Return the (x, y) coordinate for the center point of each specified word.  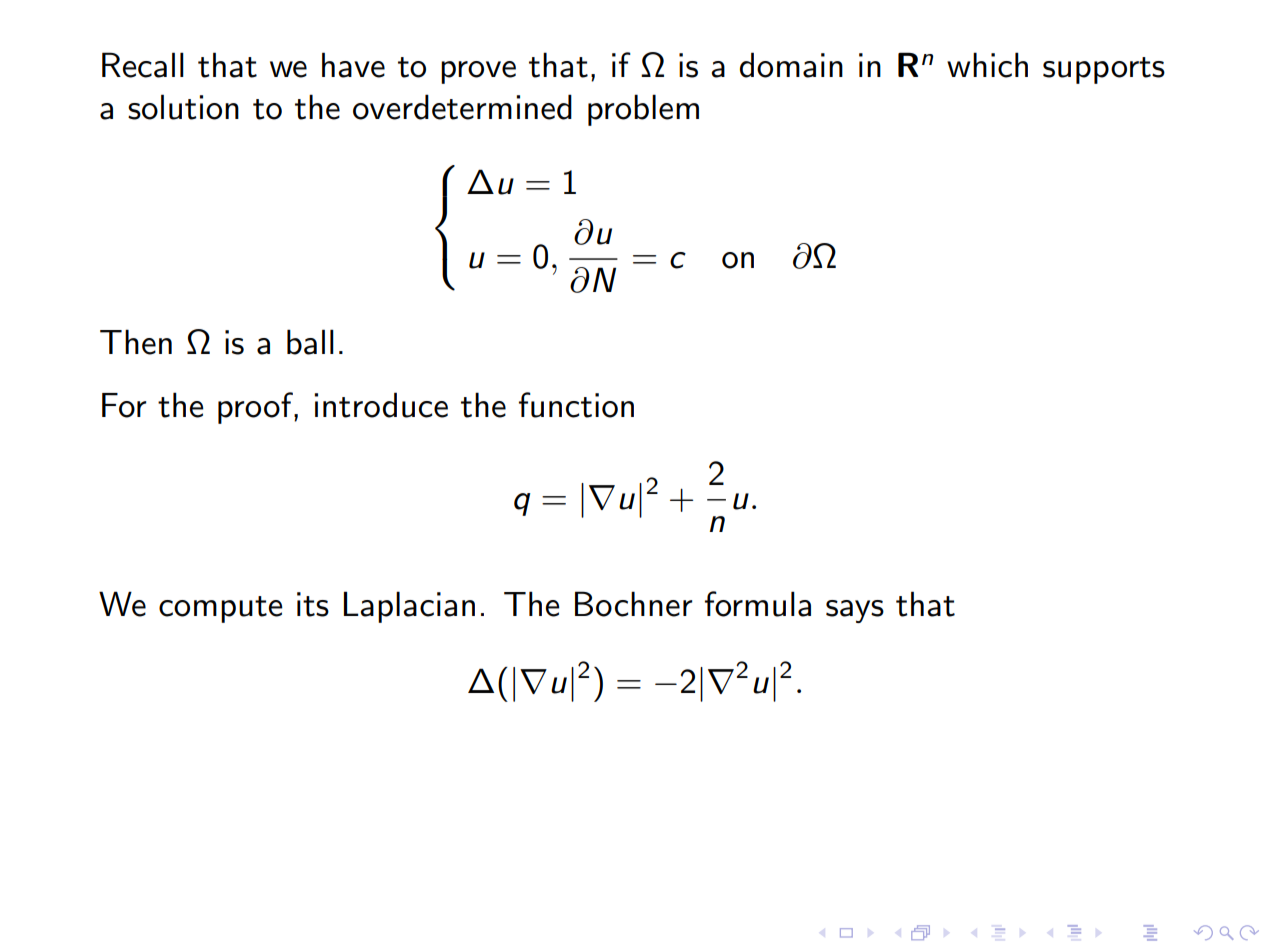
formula (758, 604)
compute (221, 609)
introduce (381, 405)
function (576, 405)
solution (183, 107)
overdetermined (462, 107)
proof (256, 408)
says (855, 611)
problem (643, 110)
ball (310, 342)
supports (1104, 70)
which (987, 65)
